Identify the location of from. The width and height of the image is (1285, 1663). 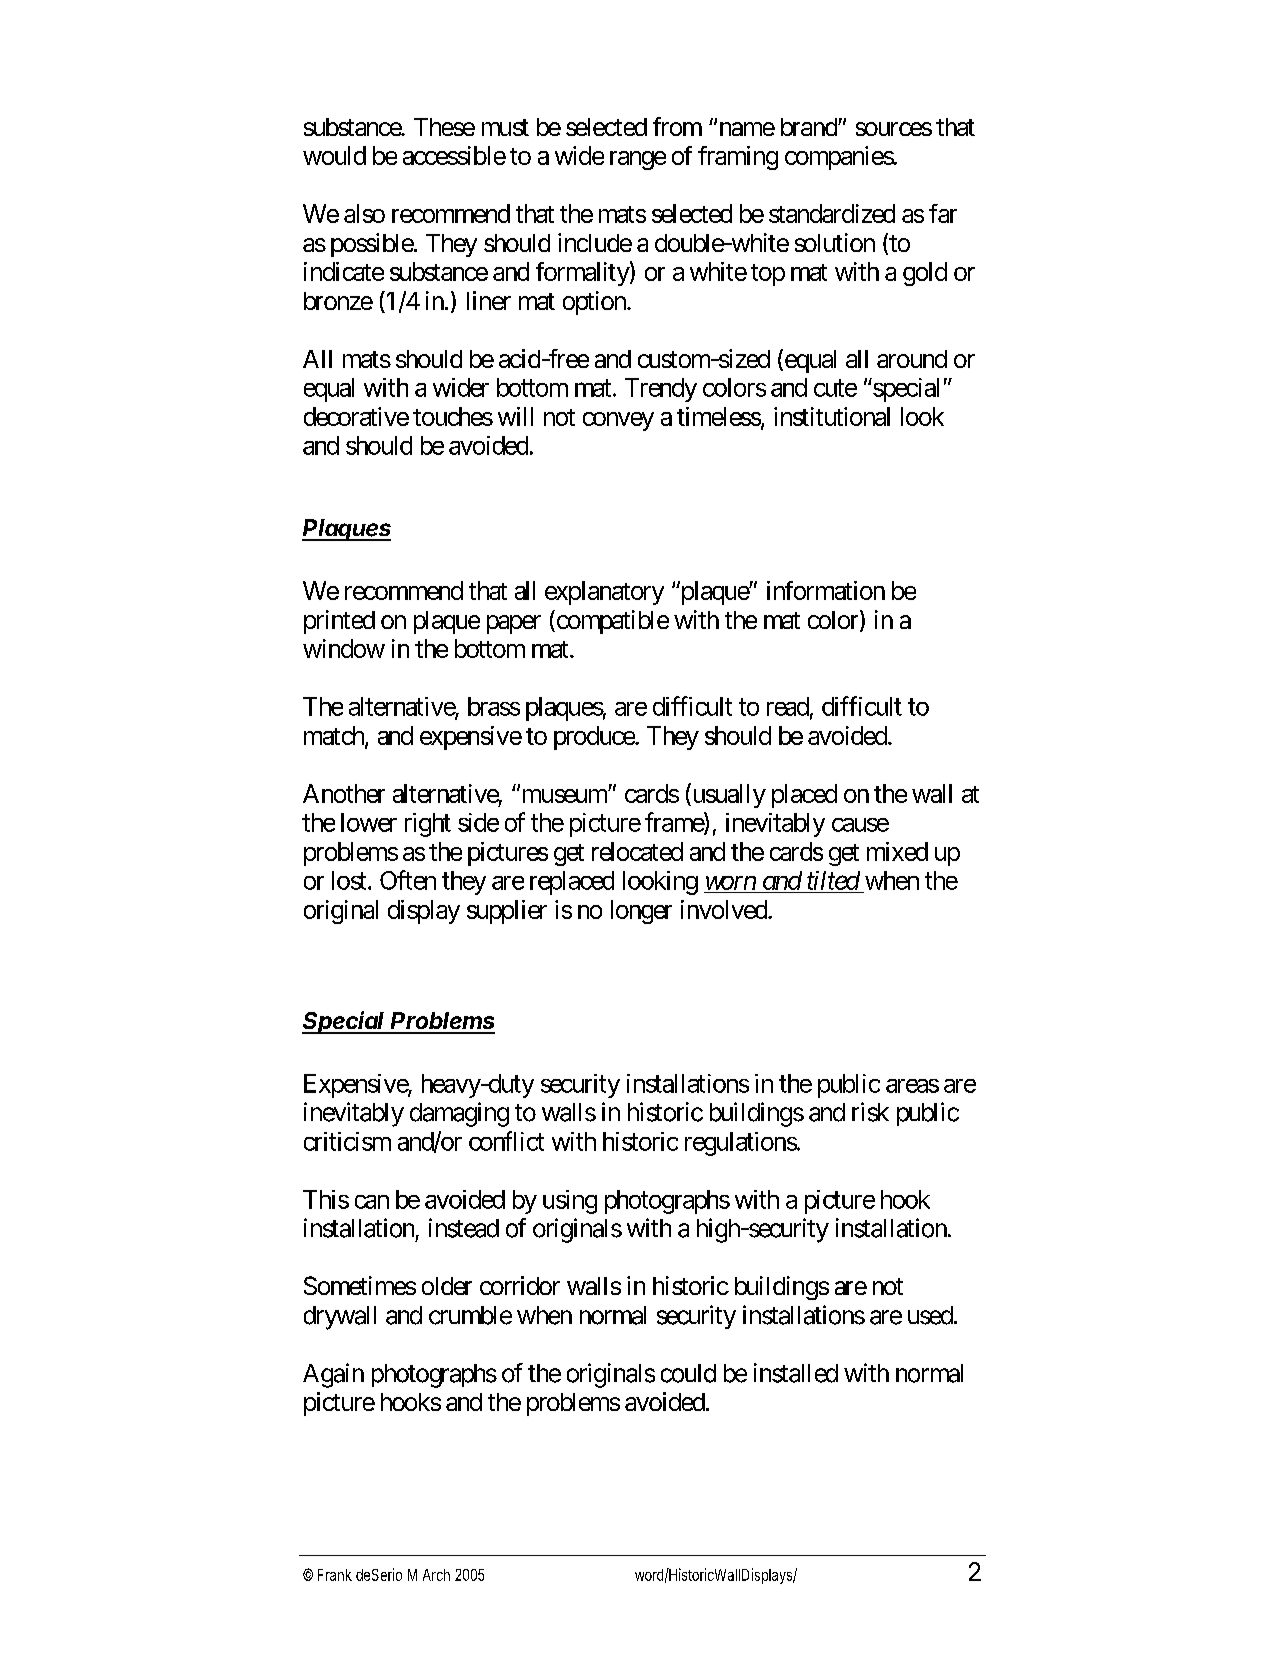
(677, 126).
